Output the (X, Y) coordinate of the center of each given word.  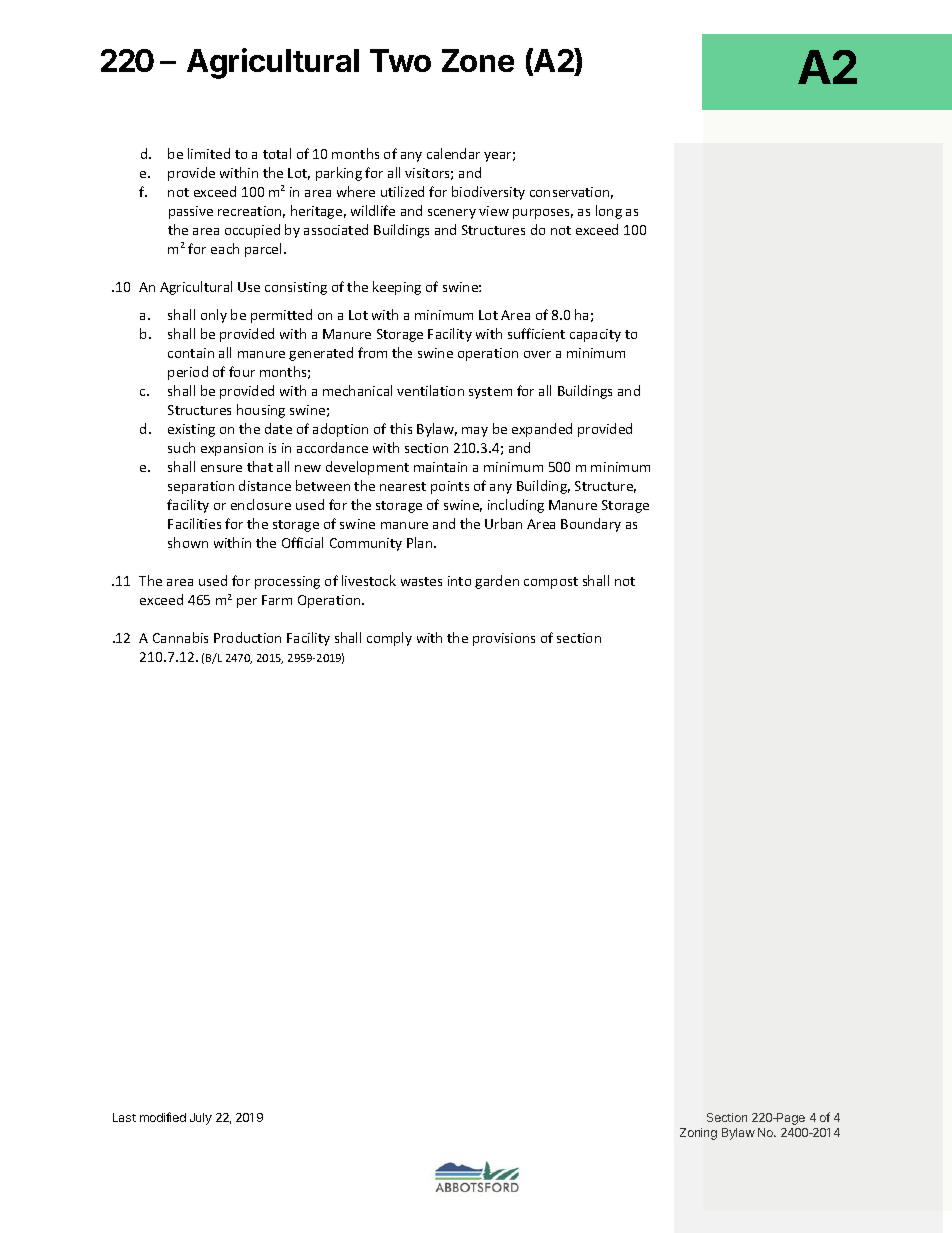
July (201, 1119)
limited (209, 153)
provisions (504, 639)
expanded (542, 430)
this (401, 428)
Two (400, 60)
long (609, 212)
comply (389, 639)
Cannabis (180, 637)
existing (191, 430)
